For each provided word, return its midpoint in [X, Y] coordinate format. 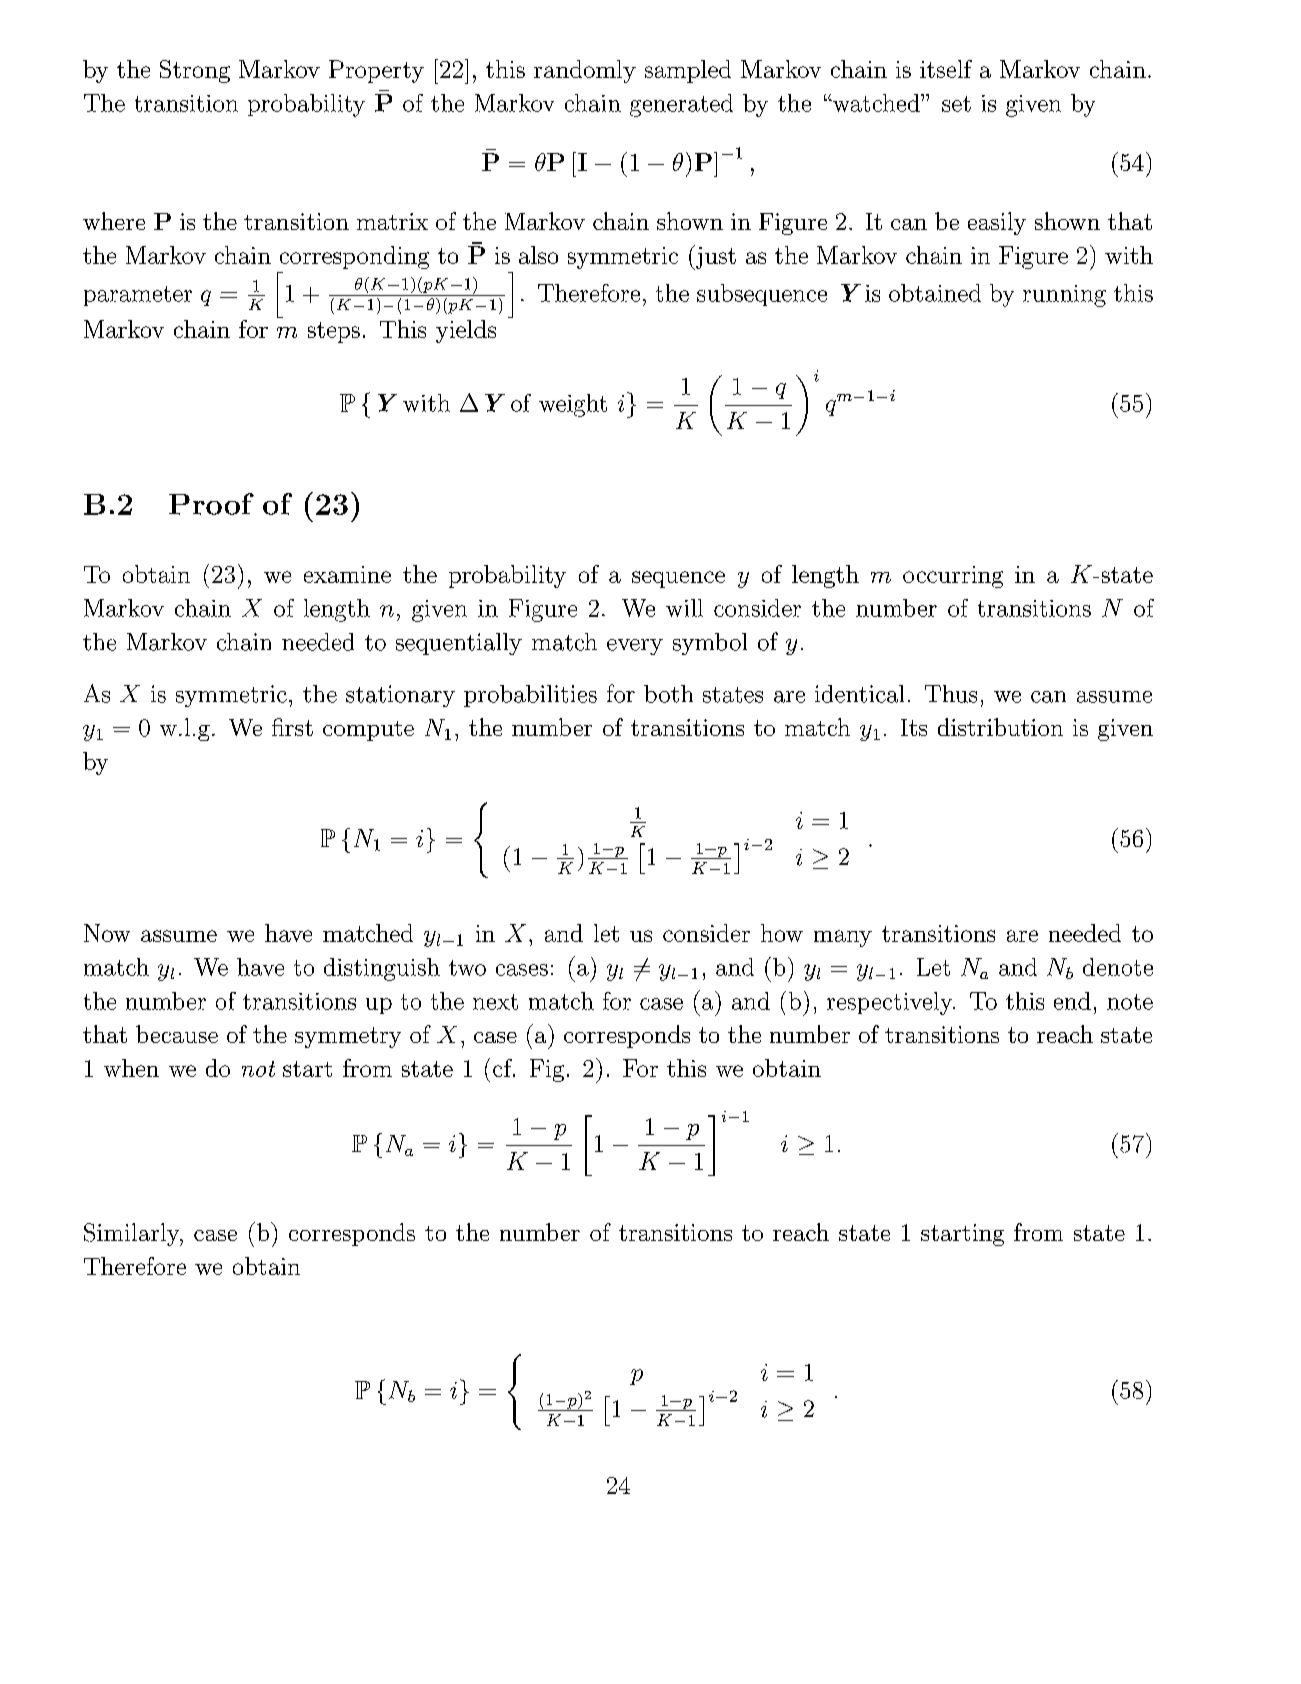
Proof [211, 504]
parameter [138, 296]
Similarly [133, 1234]
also [538, 255]
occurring [953, 577]
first [292, 727]
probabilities [530, 696]
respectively [891, 1003]
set [956, 104]
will [684, 608]
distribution [1000, 727]
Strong [195, 71]
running [1064, 296]
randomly [585, 71]
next [495, 1002]
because [177, 1034]
